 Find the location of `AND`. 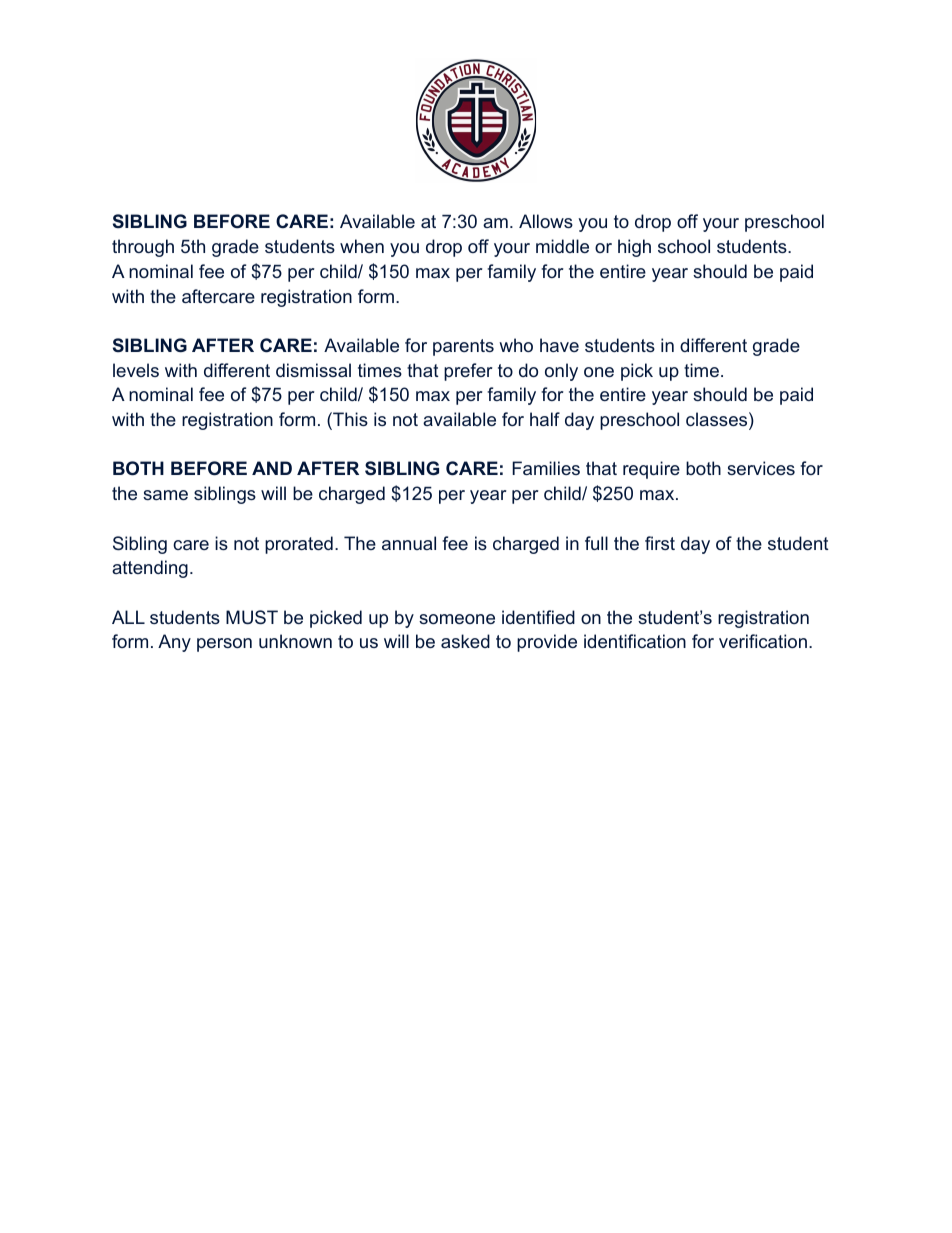

AND is located at coordinates (272, 468).
